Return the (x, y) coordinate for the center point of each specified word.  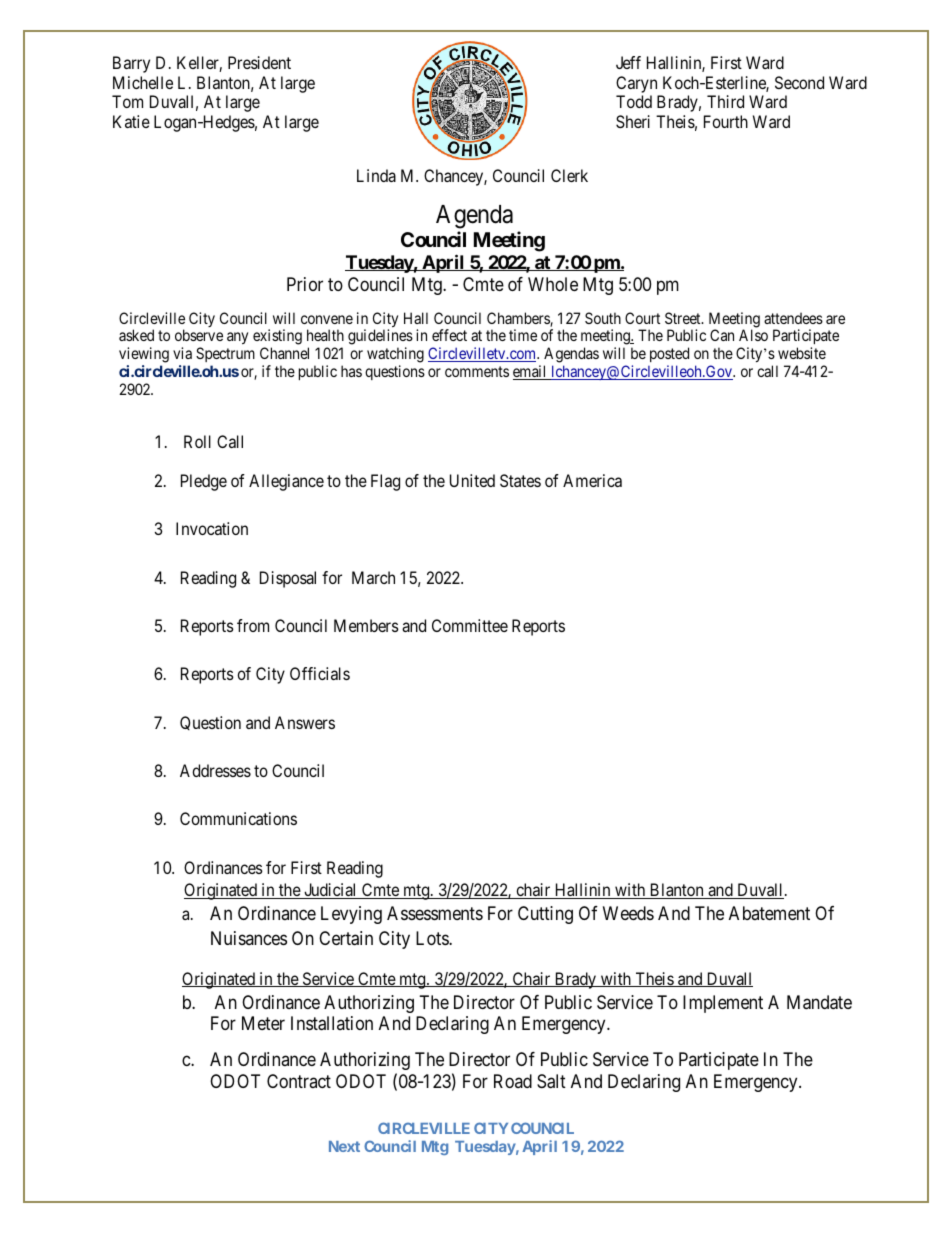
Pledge (204, 482)
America (592, 480)
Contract (299, 1081)
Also (753, 335)
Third (725, 101)
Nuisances (249, 938)
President (259, 62)
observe (199, 335)
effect (449, 335)
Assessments (435, 913)
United (472, 480)
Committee (470, 625)
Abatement (769, 913)
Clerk (569, 175)
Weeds (628, 913)
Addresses (215, 770)
